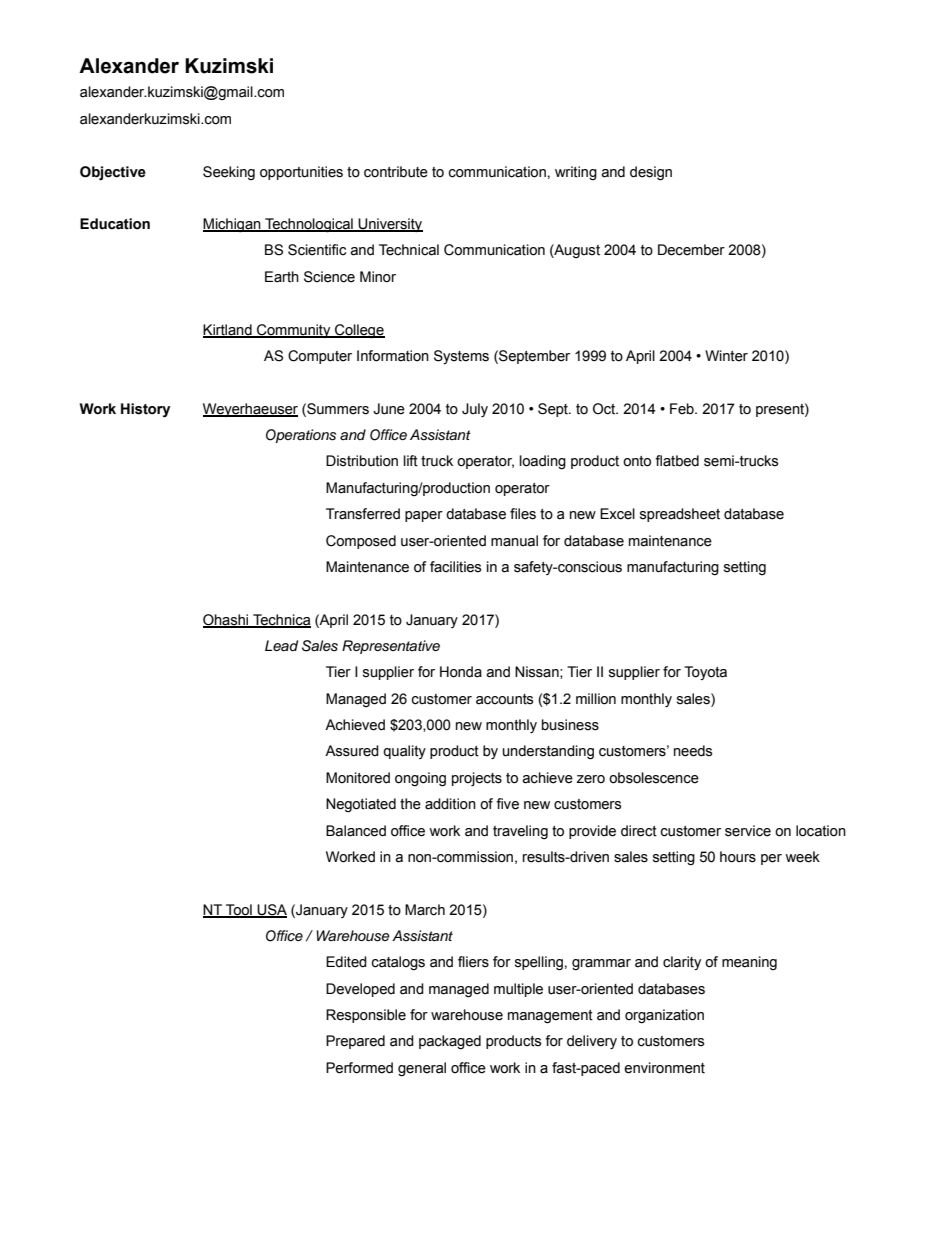 The image size is (952, 1233). What do you see at coordinates (145, 410) in the screenshot?
I see `History` at bounding box center [145, 410].
